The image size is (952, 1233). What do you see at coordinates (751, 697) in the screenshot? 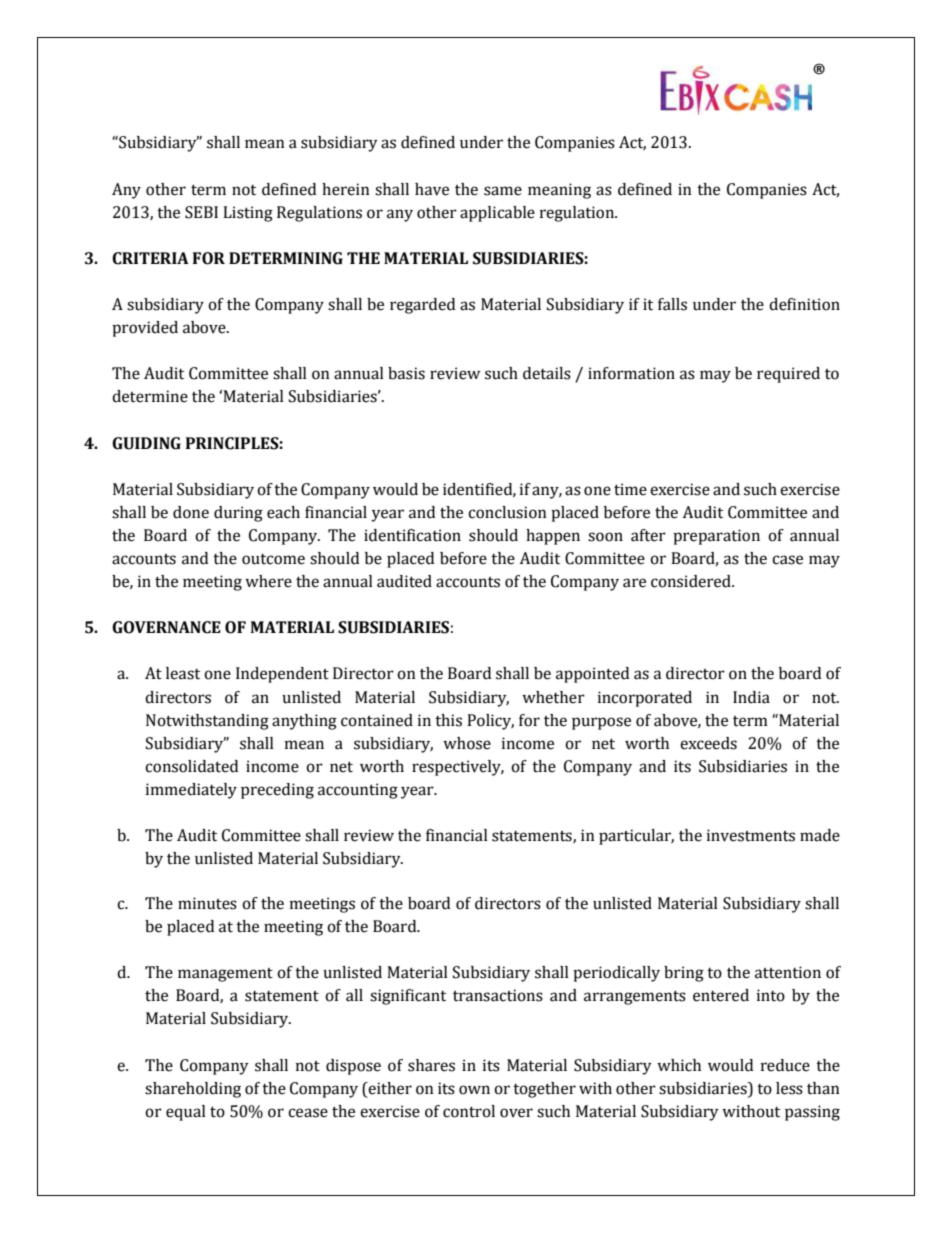
I see `India` at bounding box center [751, 697].
